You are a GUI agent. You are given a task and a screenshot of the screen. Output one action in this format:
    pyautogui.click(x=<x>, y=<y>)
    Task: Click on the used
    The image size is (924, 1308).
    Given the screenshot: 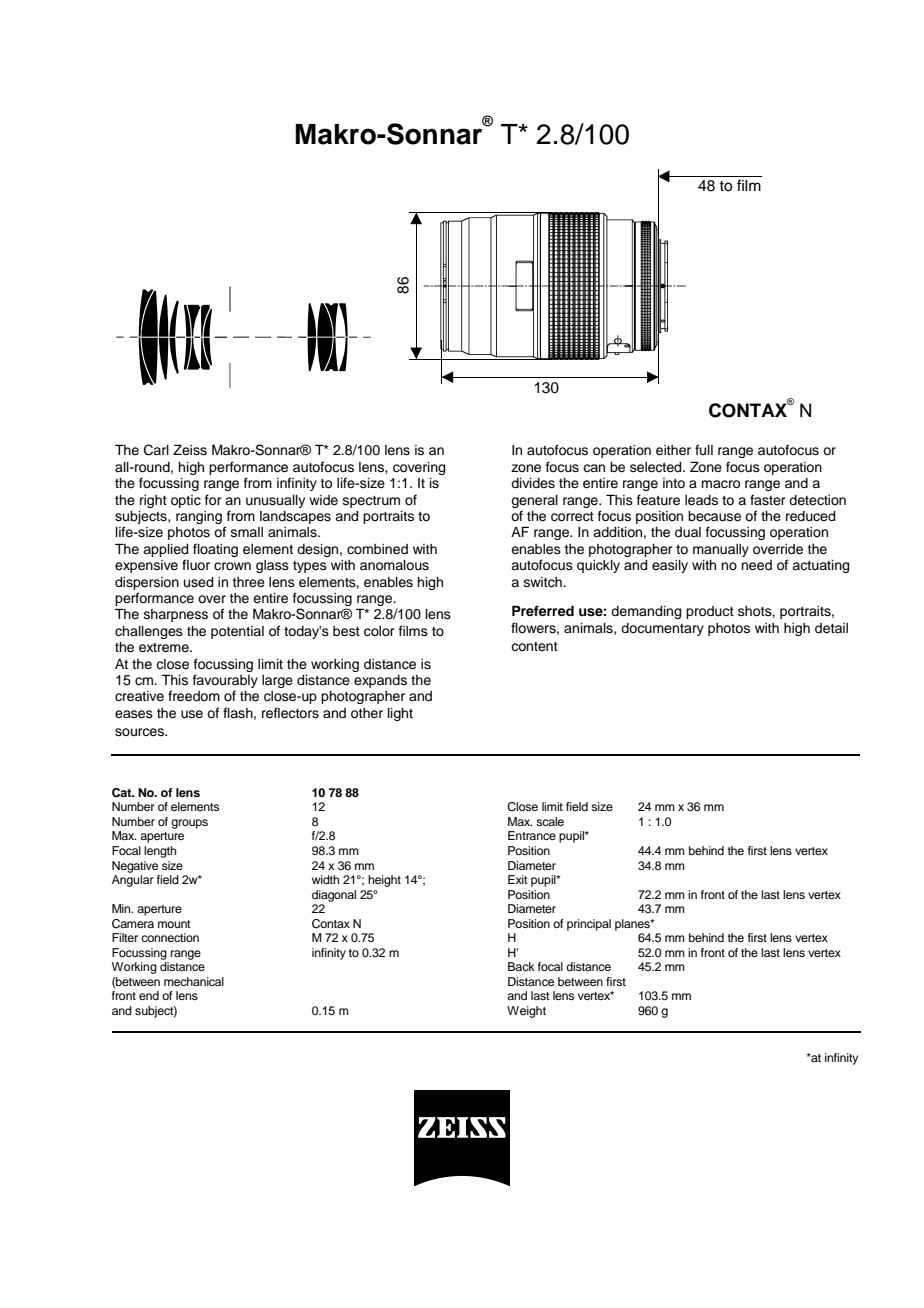 What is the action you would take?
    pyautogui.click(x=198, y=582)
